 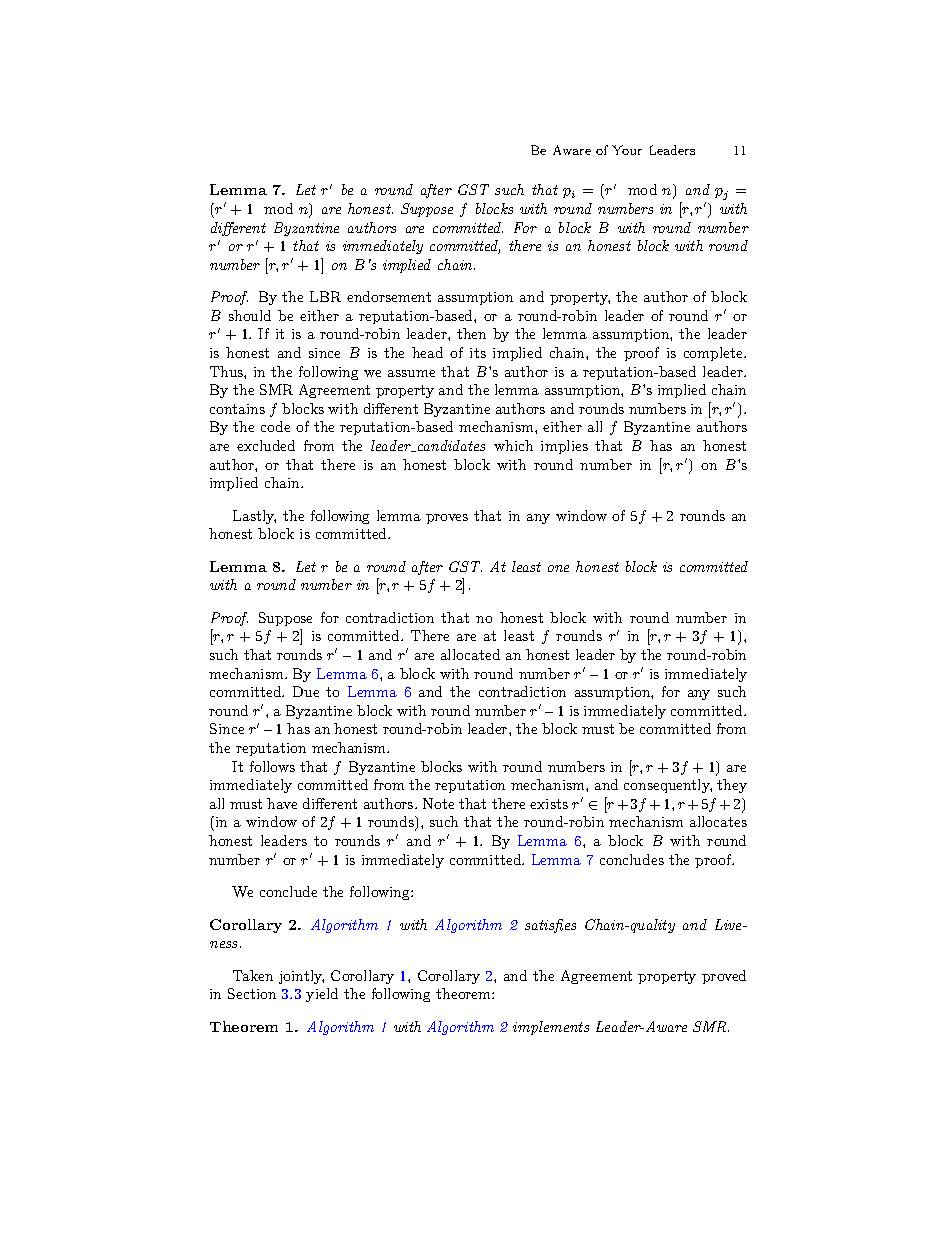 I want to click on Your, so click(x=627, y=150).
